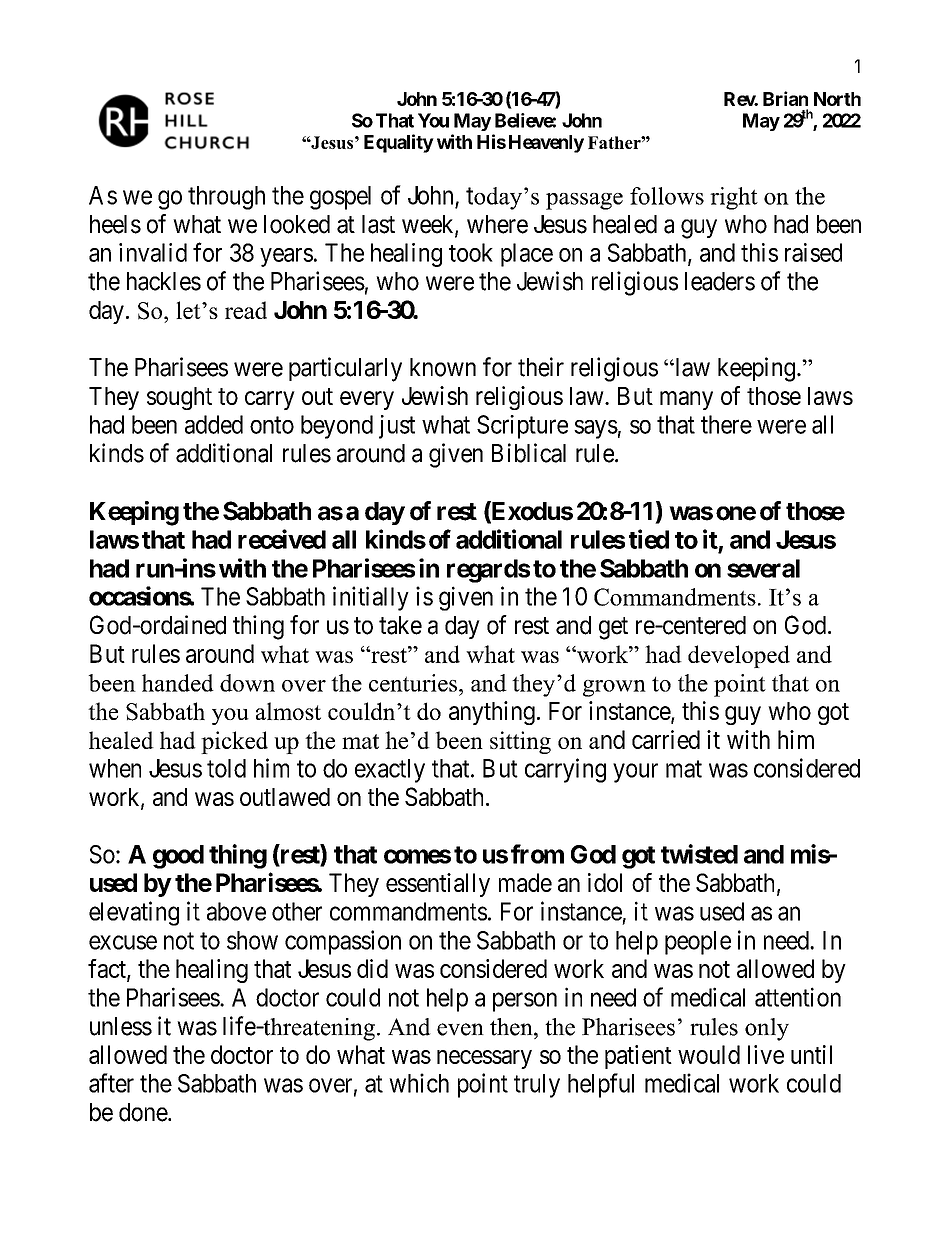 The width and height of the screenshot is (952, 1233). What do you see at coordinates (686, 400) in the screenshot?
I see `many` at bounding box center [686, 400].
